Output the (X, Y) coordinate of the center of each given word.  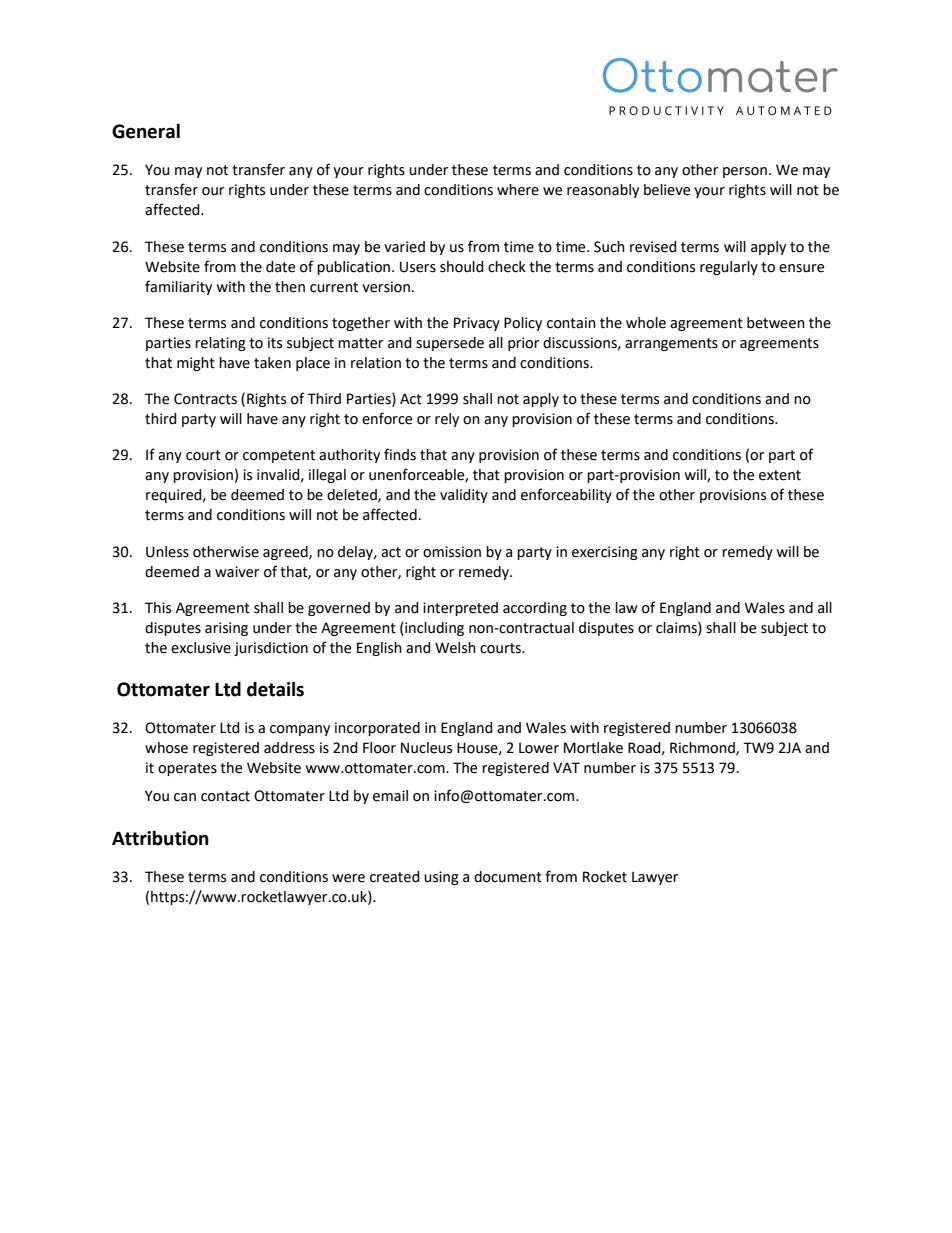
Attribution (160, 838)
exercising (605, 553)
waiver (237, 572)
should (462, 267)
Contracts (205, 399)
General (146, 131)
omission (452, 552)
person (745, 172)
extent (780, 475)
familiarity (178, 287)
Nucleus (426, 748)
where (518, 190)
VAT (566, 767)
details (275, 689)
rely (447, 420)
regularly (729, 268)
